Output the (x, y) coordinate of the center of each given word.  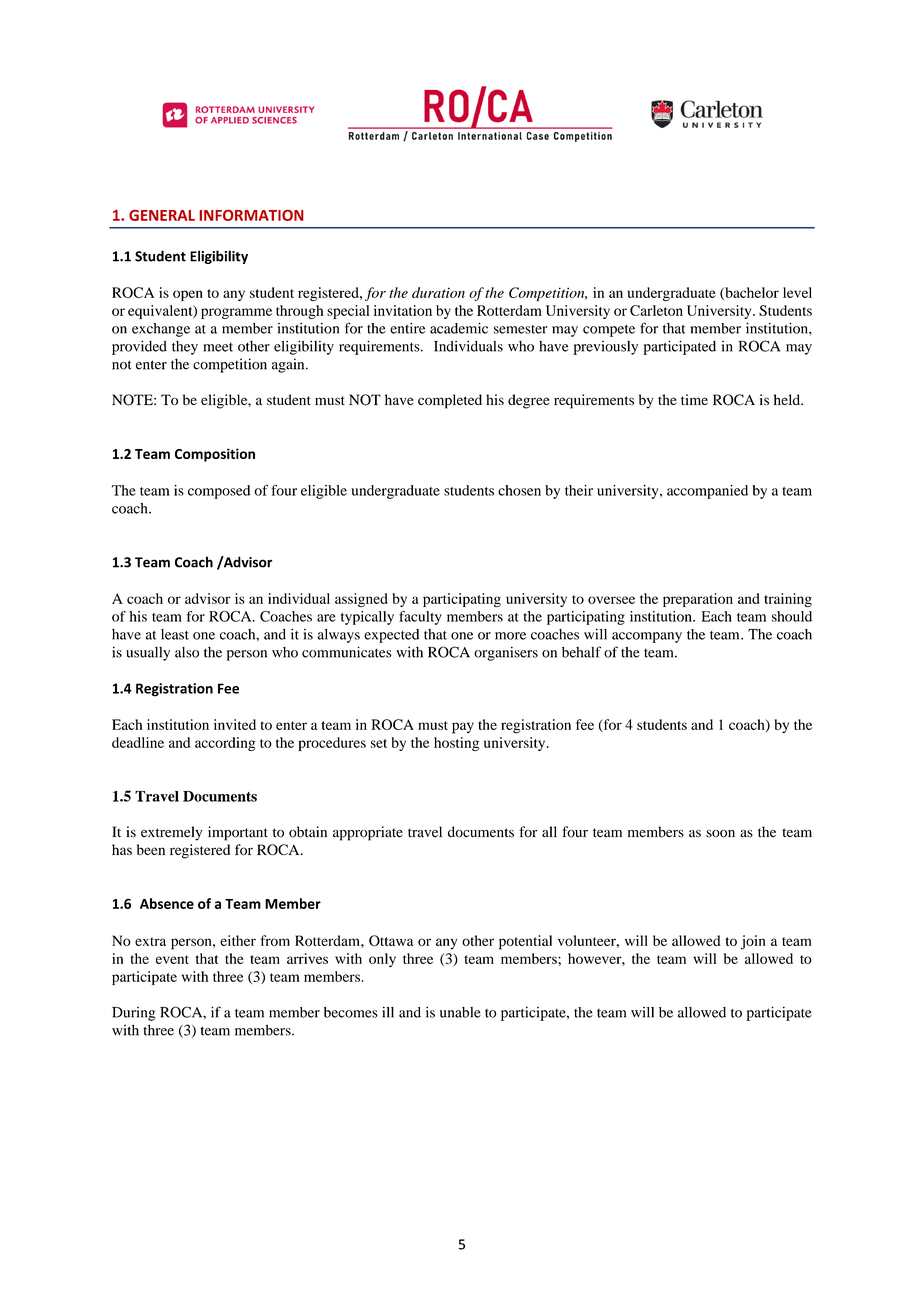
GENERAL (162, 215)
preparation (698, 600)
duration (438, 292)
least (175, 634)
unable (460, 1012)
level (797, 292)
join (752, 942)
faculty (420, 618)
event (172, 959)
